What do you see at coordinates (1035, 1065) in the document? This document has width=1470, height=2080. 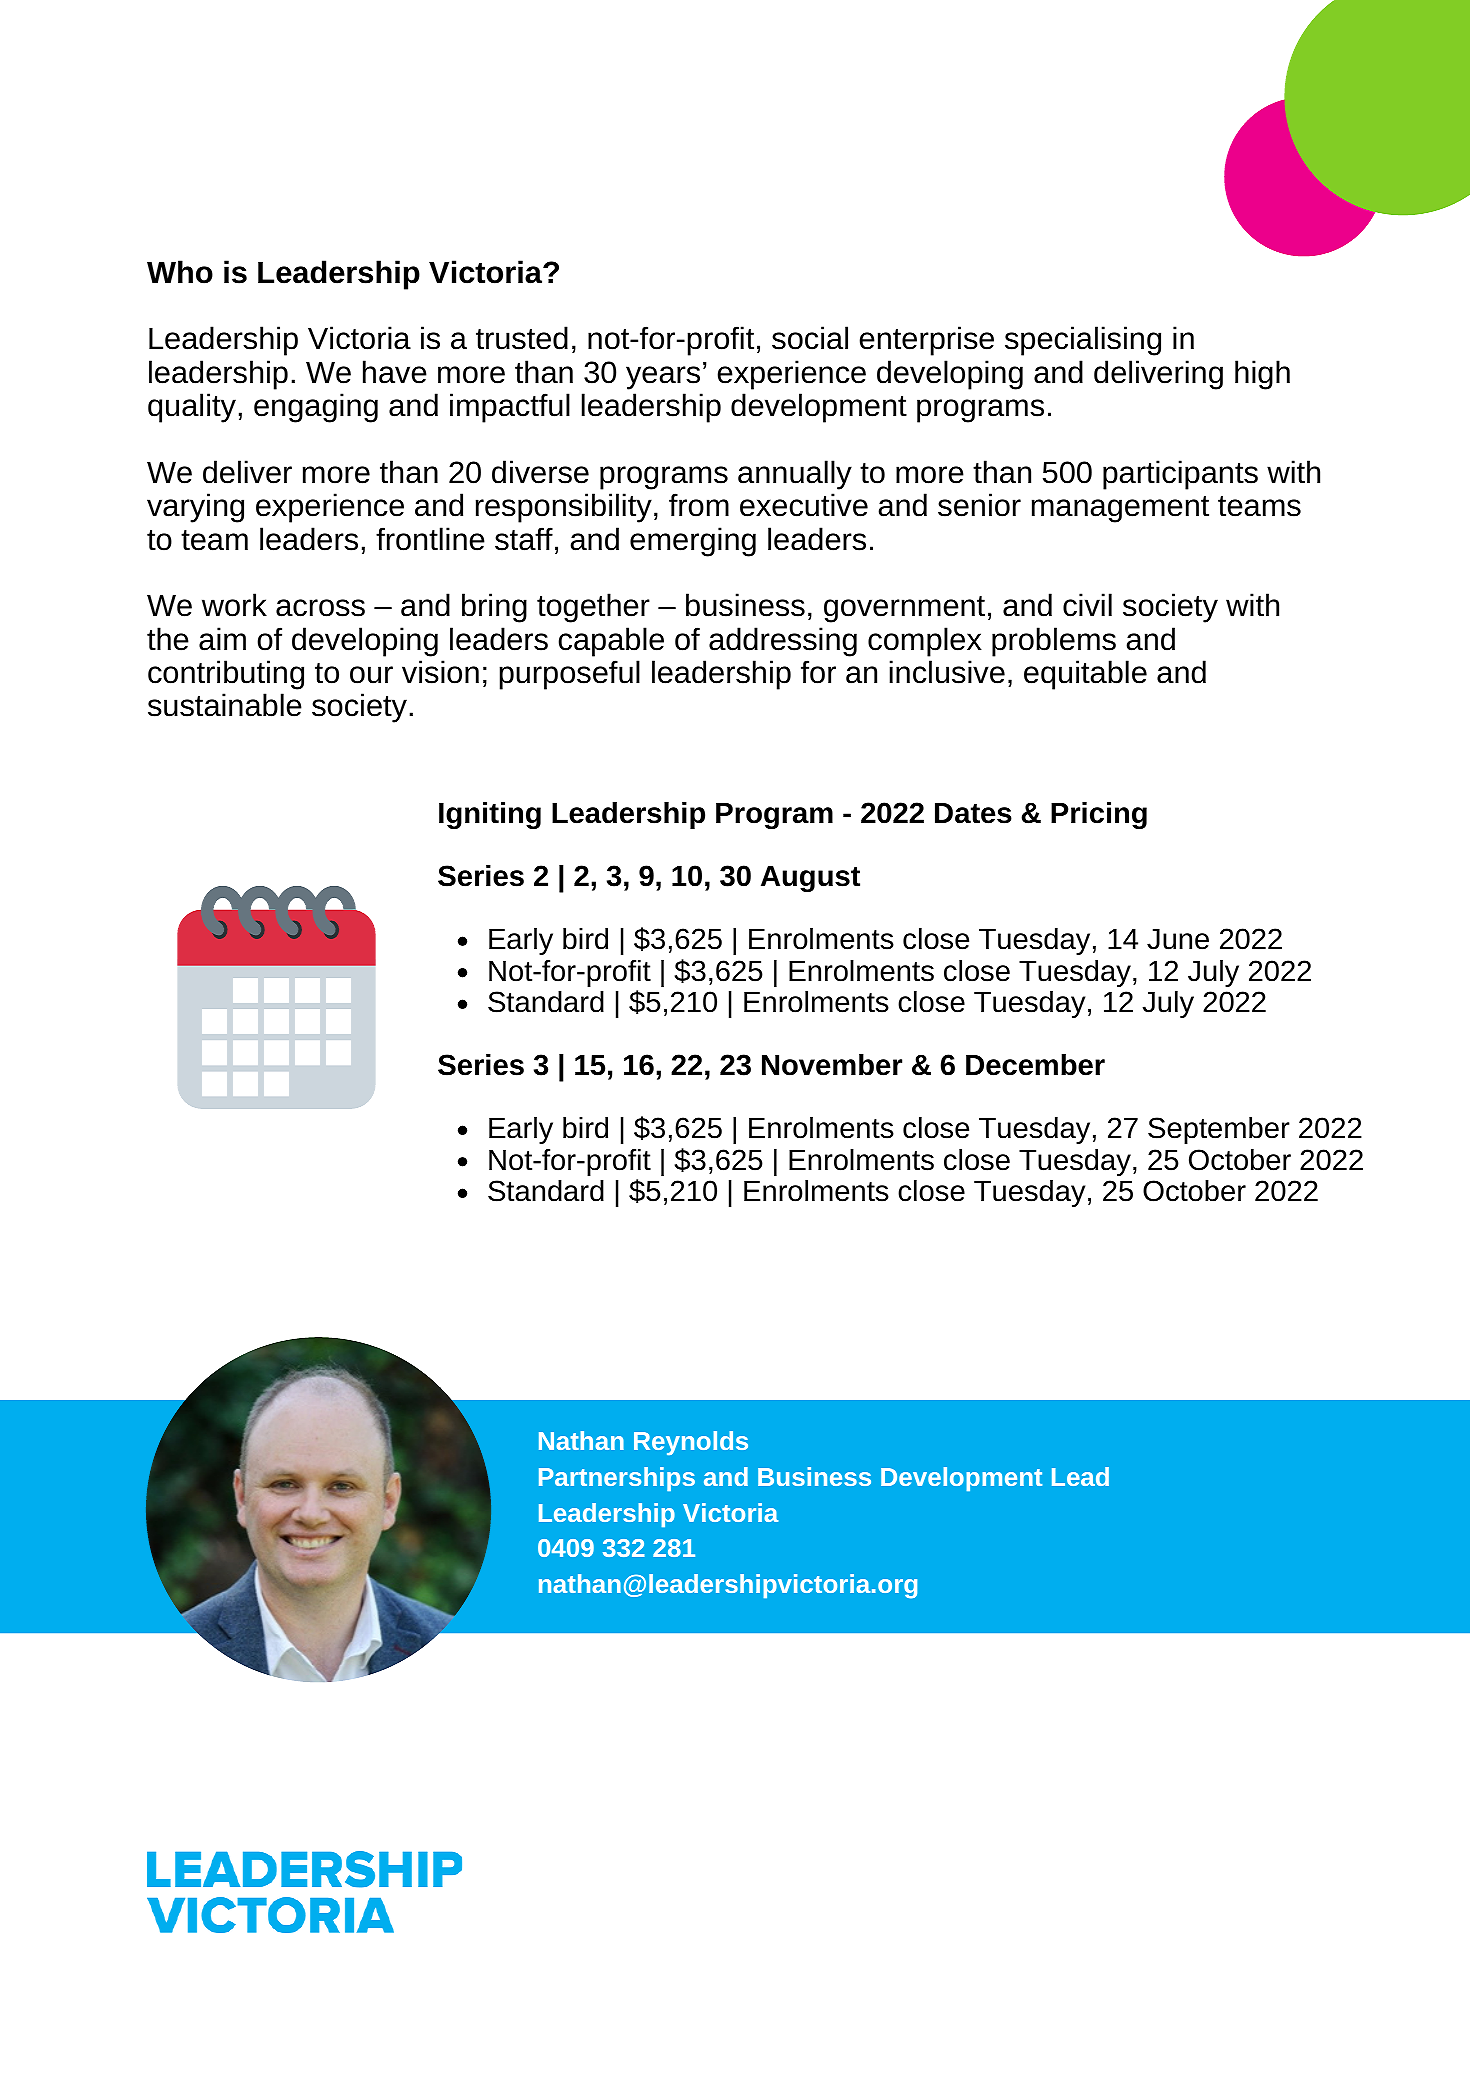 I see `December` at bounding box center [1035, 1065].
